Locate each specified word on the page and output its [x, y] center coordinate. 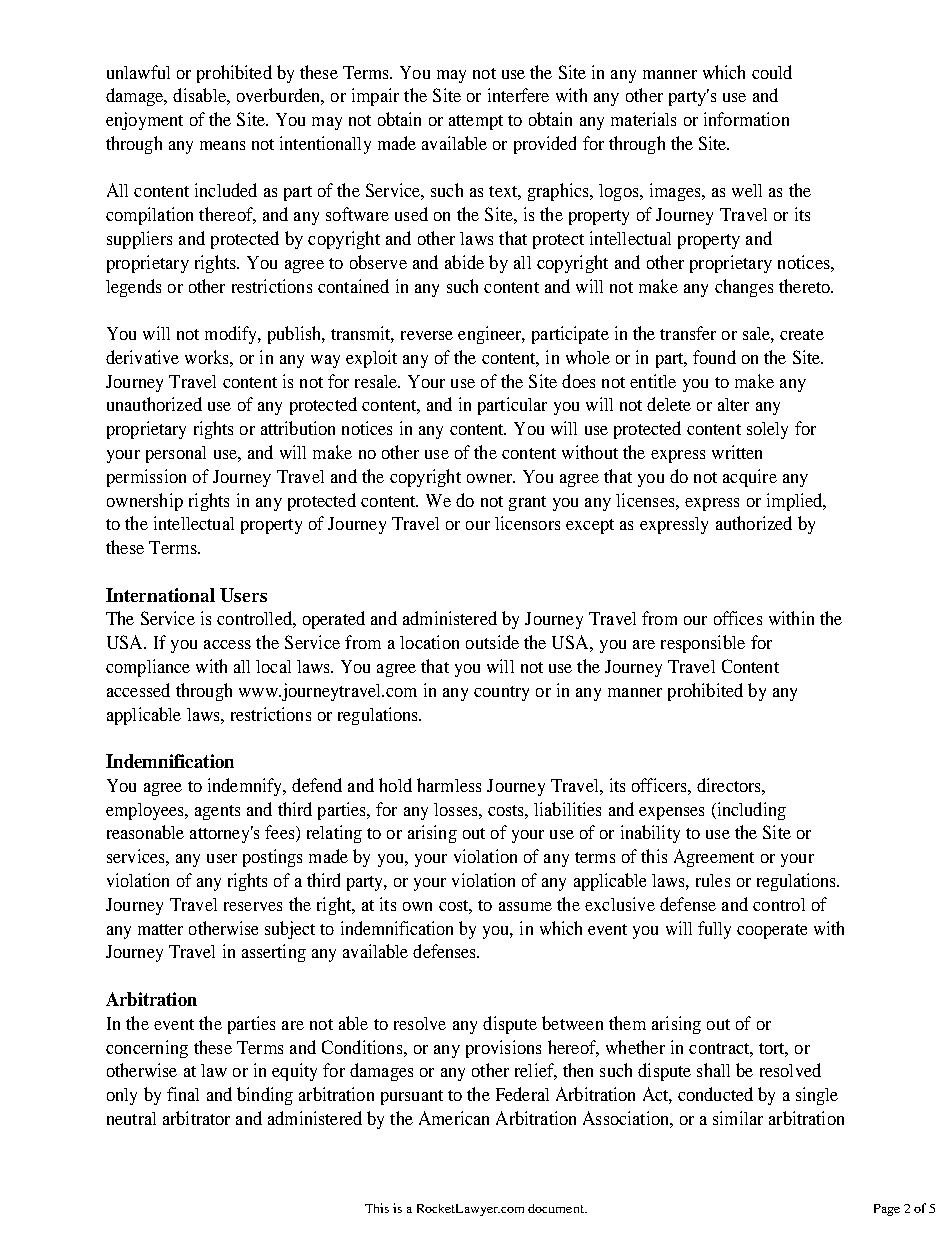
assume [525, 906]
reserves [253, 906]
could [772, 72]
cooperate [772, 931]
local [273, 666]
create [802, 334]
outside [492, 642]
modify [232, 335]
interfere [518, 95]
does [578, 381]
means [222, 145]
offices [738, 618]
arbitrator [196, 1118]
